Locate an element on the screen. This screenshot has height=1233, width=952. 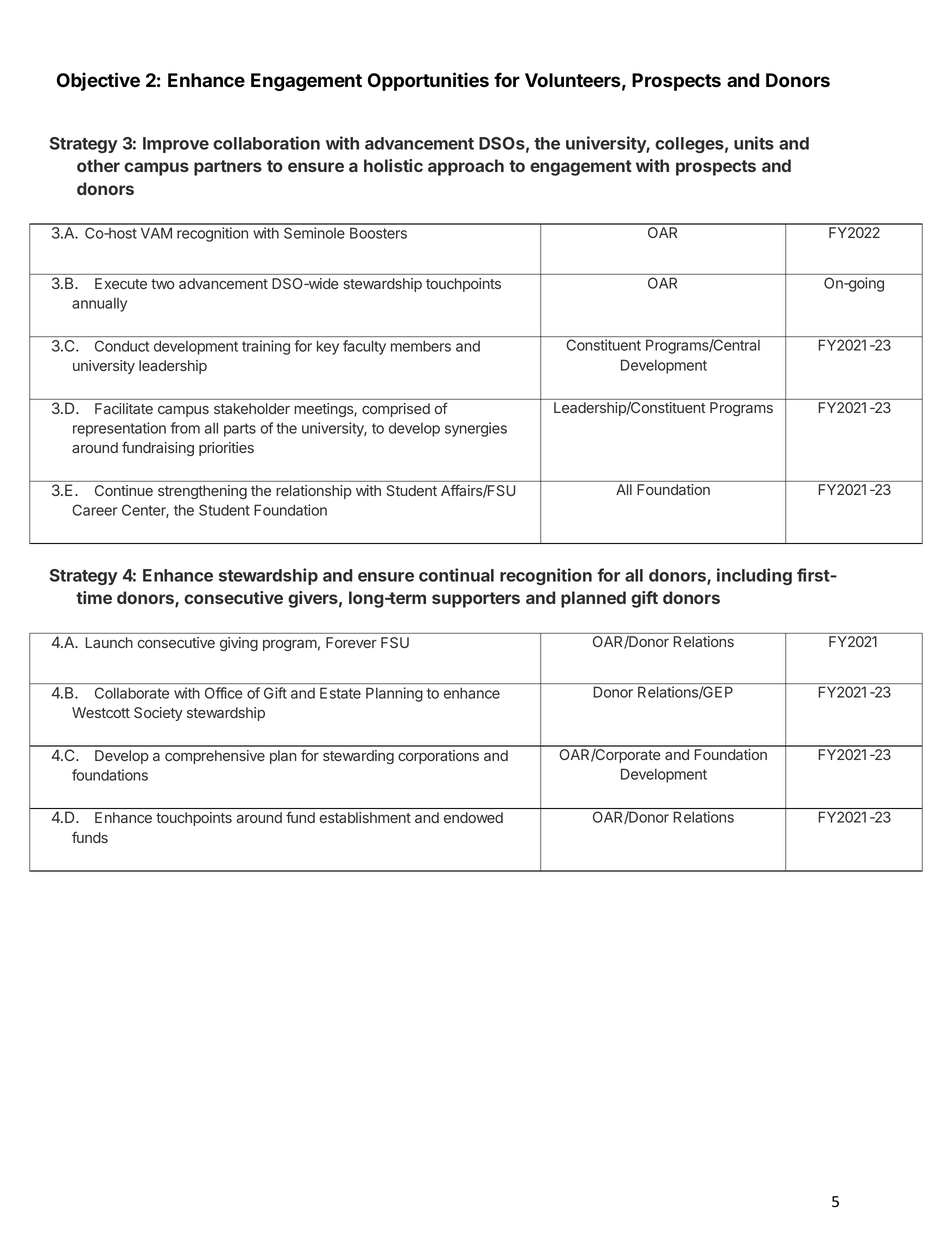
including is located at coordinates (754, 576).
